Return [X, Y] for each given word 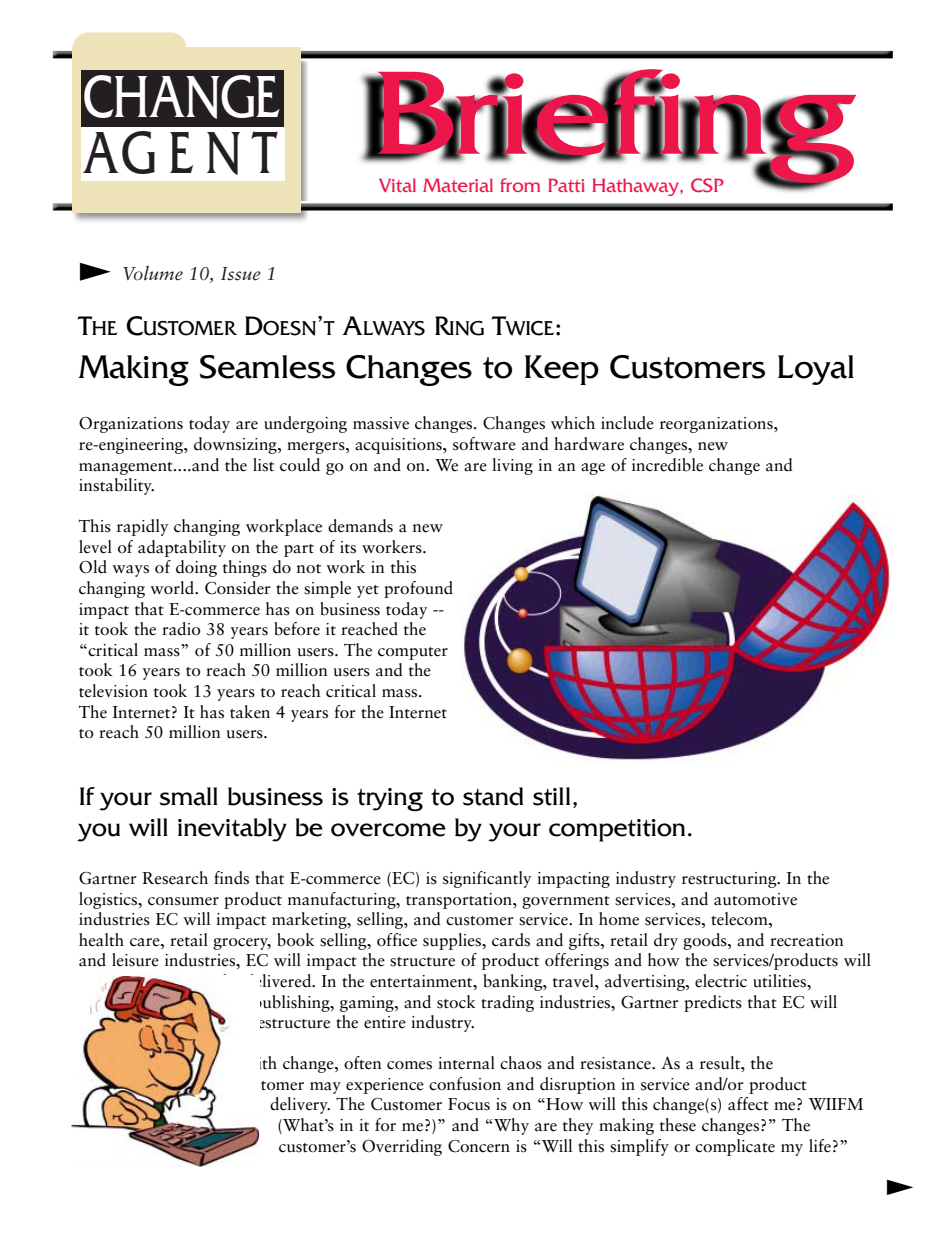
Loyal [816, 370]
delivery [300, 1105]
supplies [453, 941]
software [484, 444]
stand [493, 796]
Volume [153, 273]
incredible [667, 465]
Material [458, 185]
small [188, 796]
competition [617, 830]
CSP [707, 185]
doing [196, 568]
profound [418, 589]
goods [706, 941]
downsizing [236, 445]
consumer [183, 901]
